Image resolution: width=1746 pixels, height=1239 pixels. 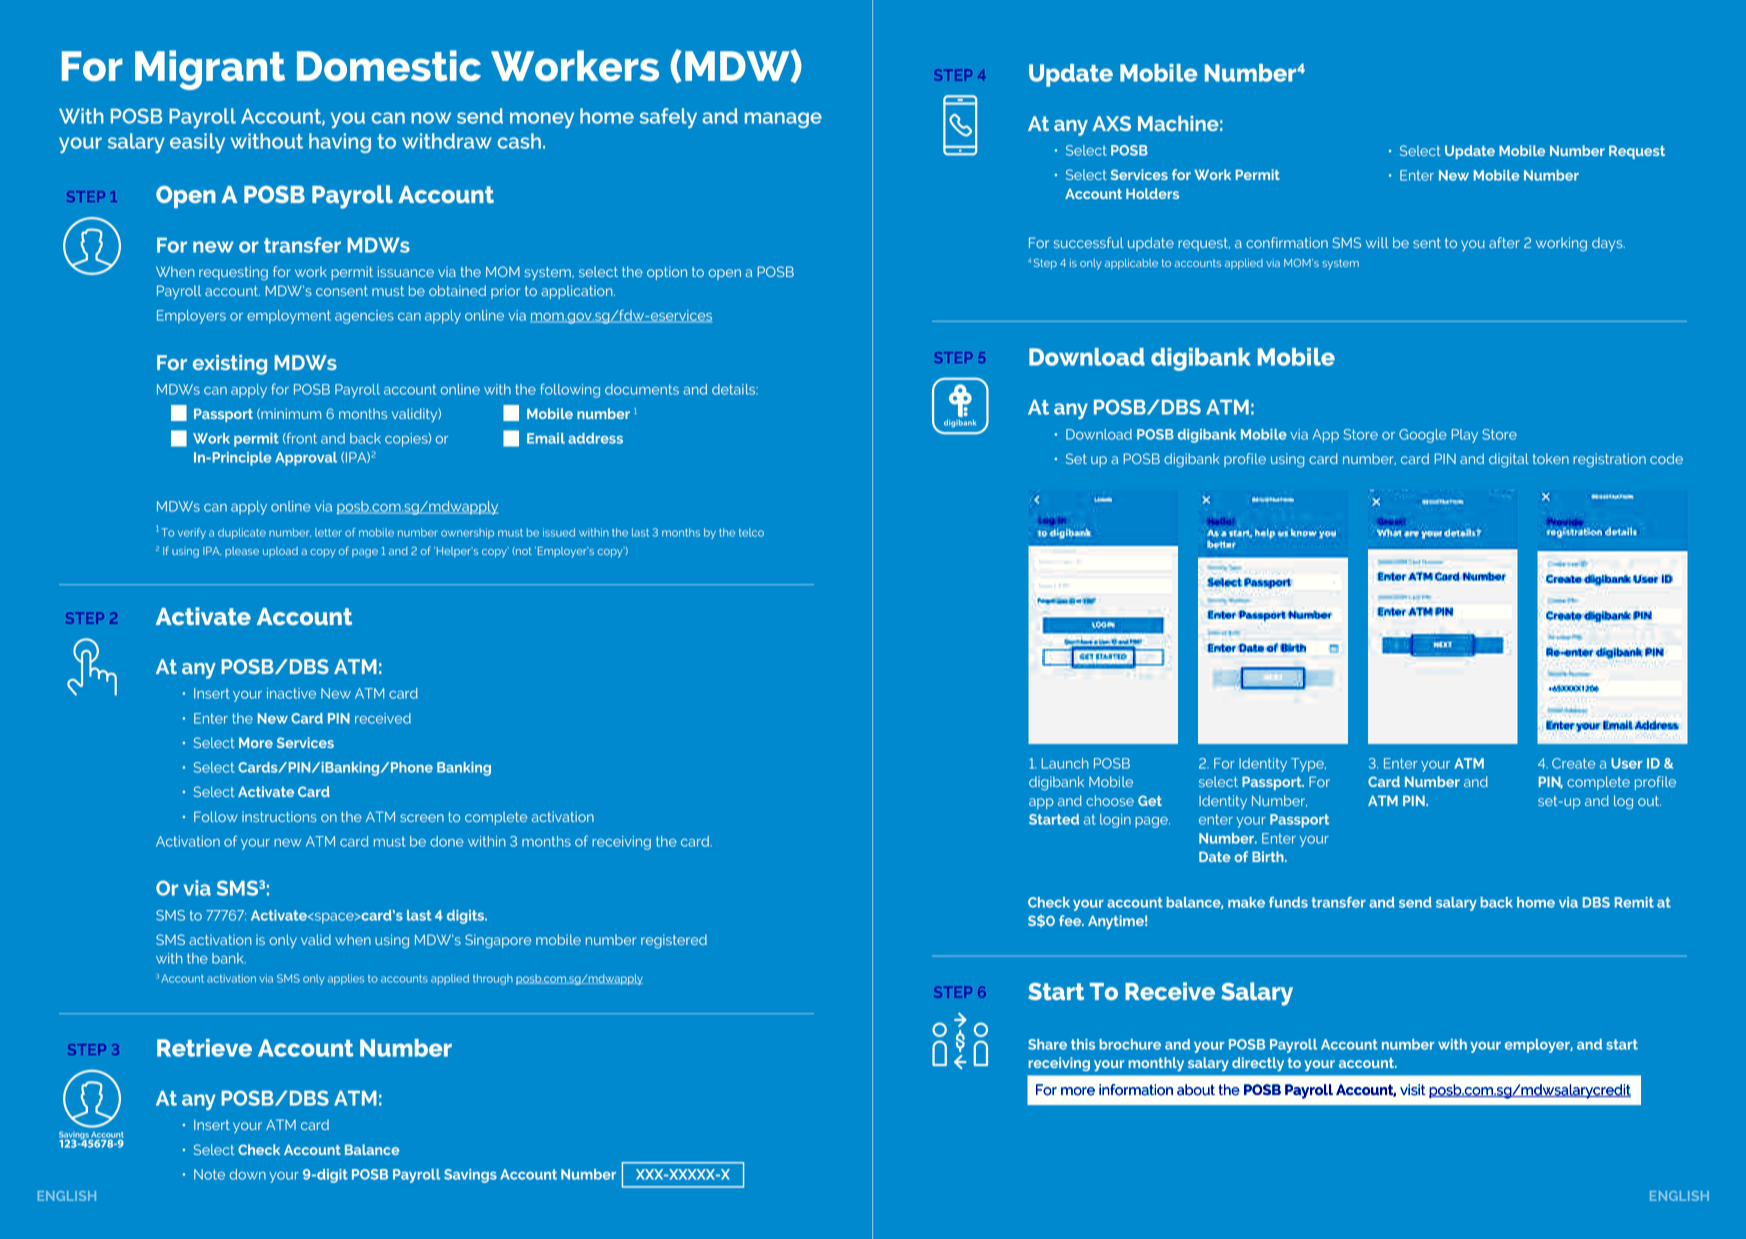 What do you see at coordinates (280, 552) in the page?
I see `upload` at bounding box center [280, 552].
